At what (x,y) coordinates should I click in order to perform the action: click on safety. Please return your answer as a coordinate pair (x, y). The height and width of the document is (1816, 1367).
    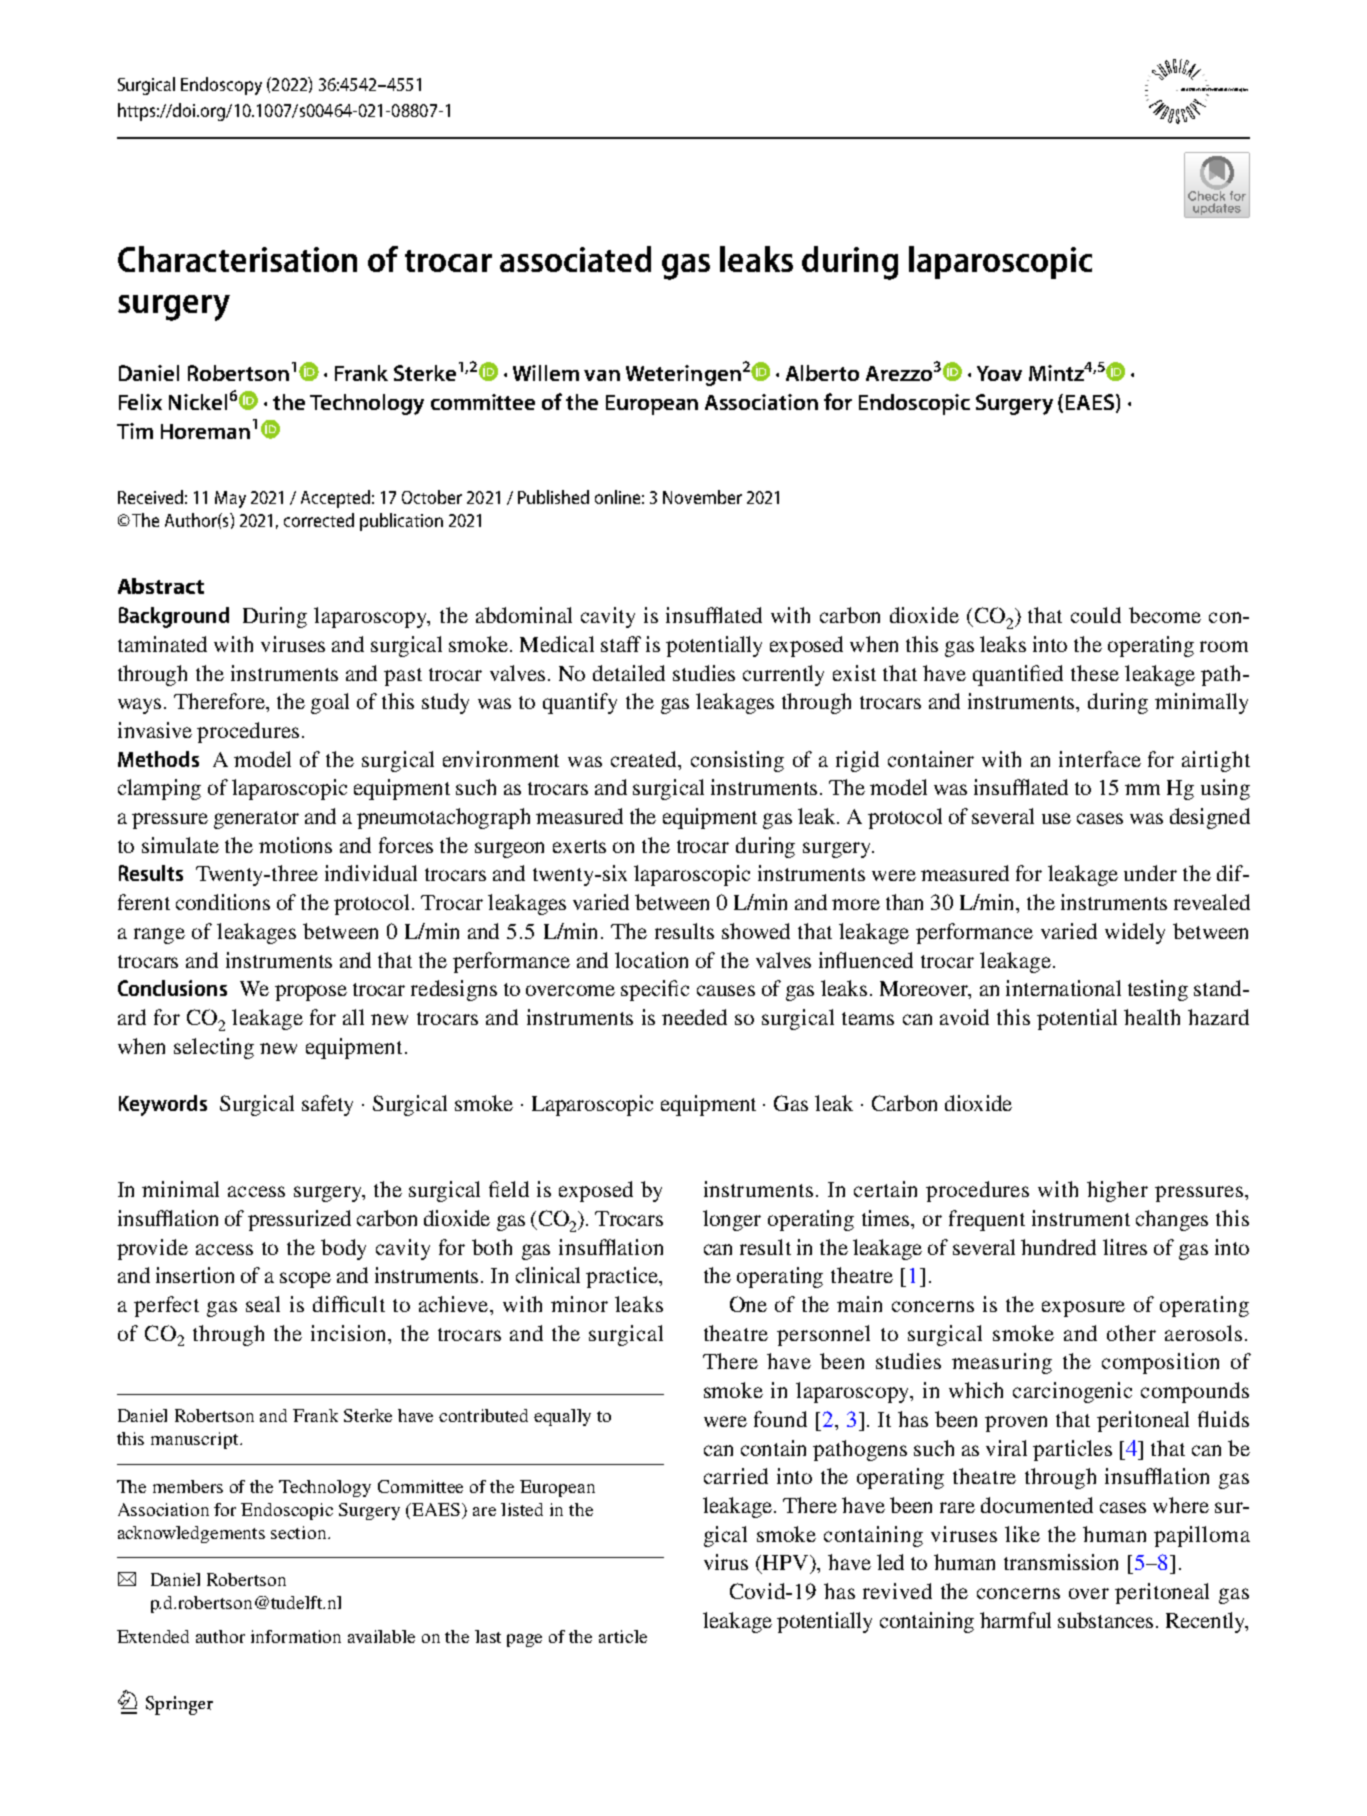
    Looking at the image, I should click on (327, 1105).
